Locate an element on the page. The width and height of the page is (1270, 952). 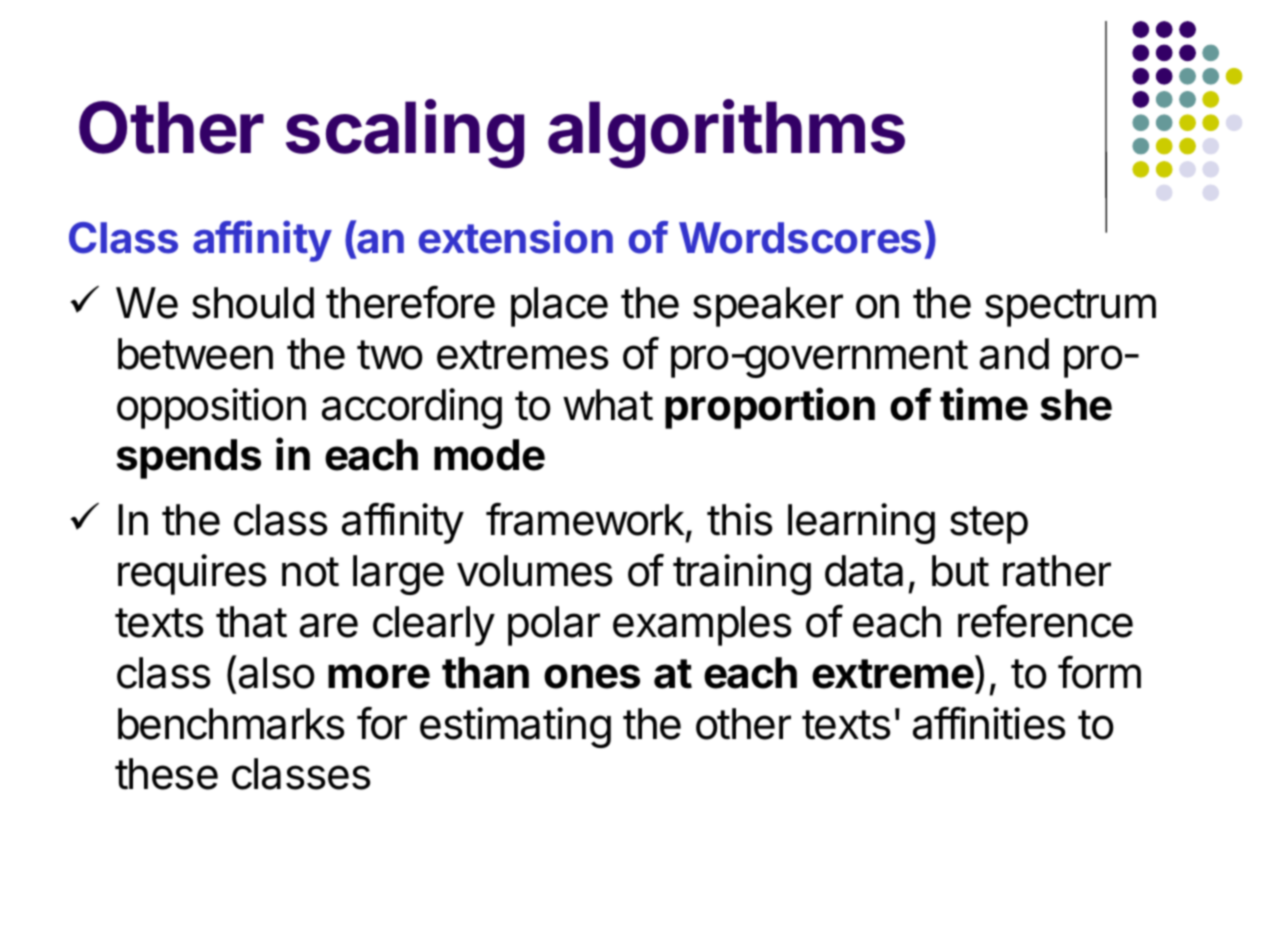
affinities is located at coordinates (989, 723).
